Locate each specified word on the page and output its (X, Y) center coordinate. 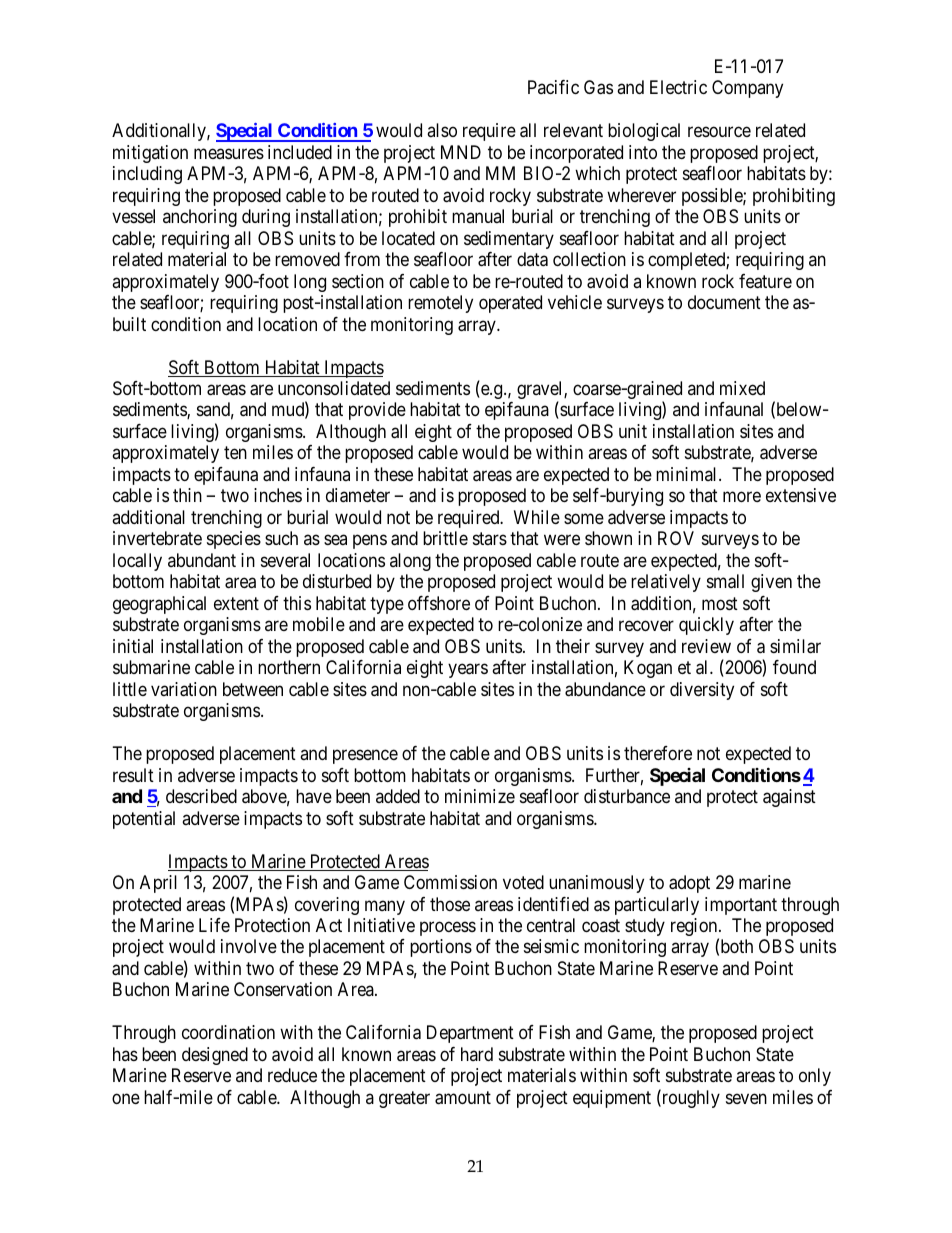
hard (477, 1054)
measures (229, 153)
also (442, 130)
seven (746, 1098)
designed (215, 1056)
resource (719, 132)
